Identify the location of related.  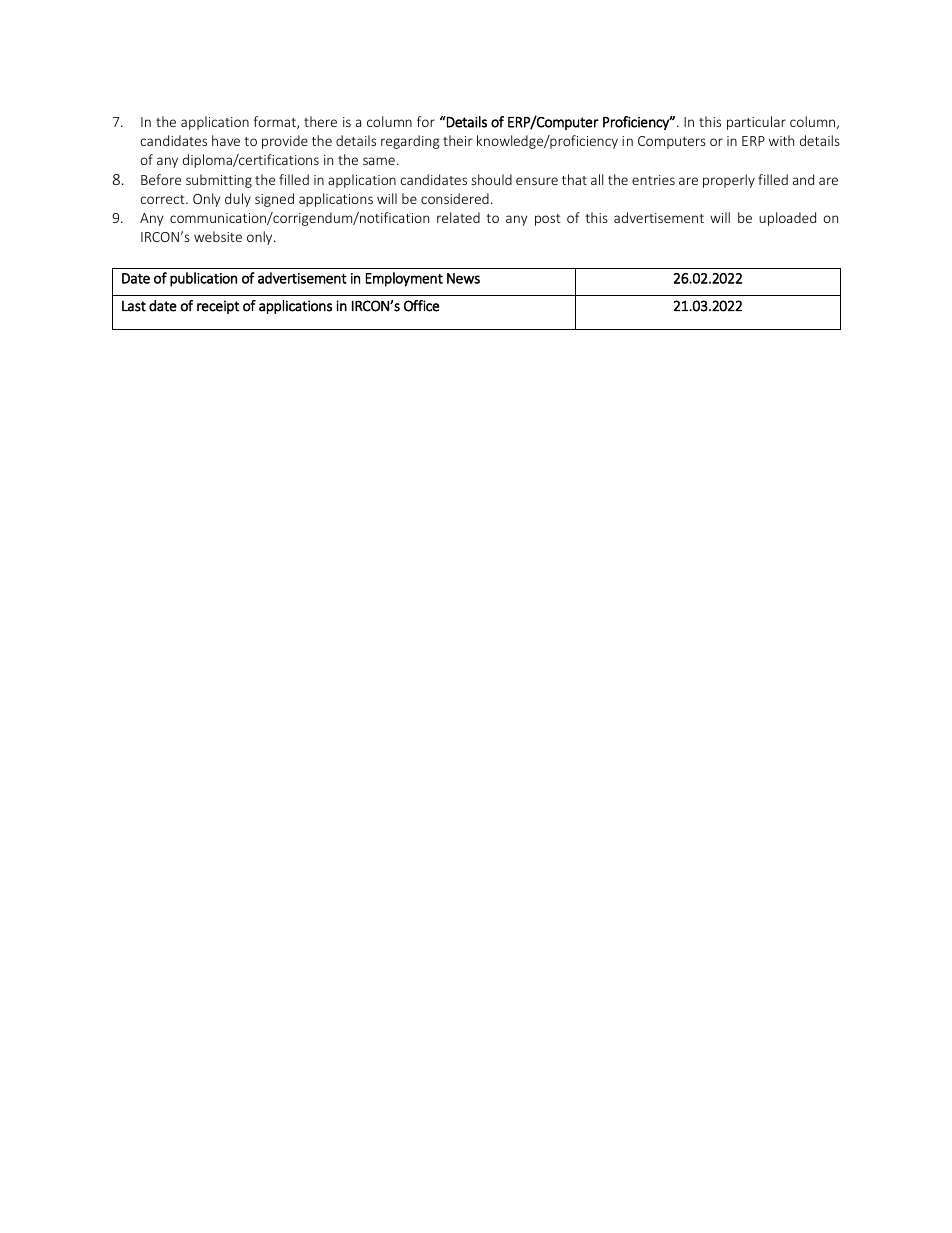
(458, 217).
